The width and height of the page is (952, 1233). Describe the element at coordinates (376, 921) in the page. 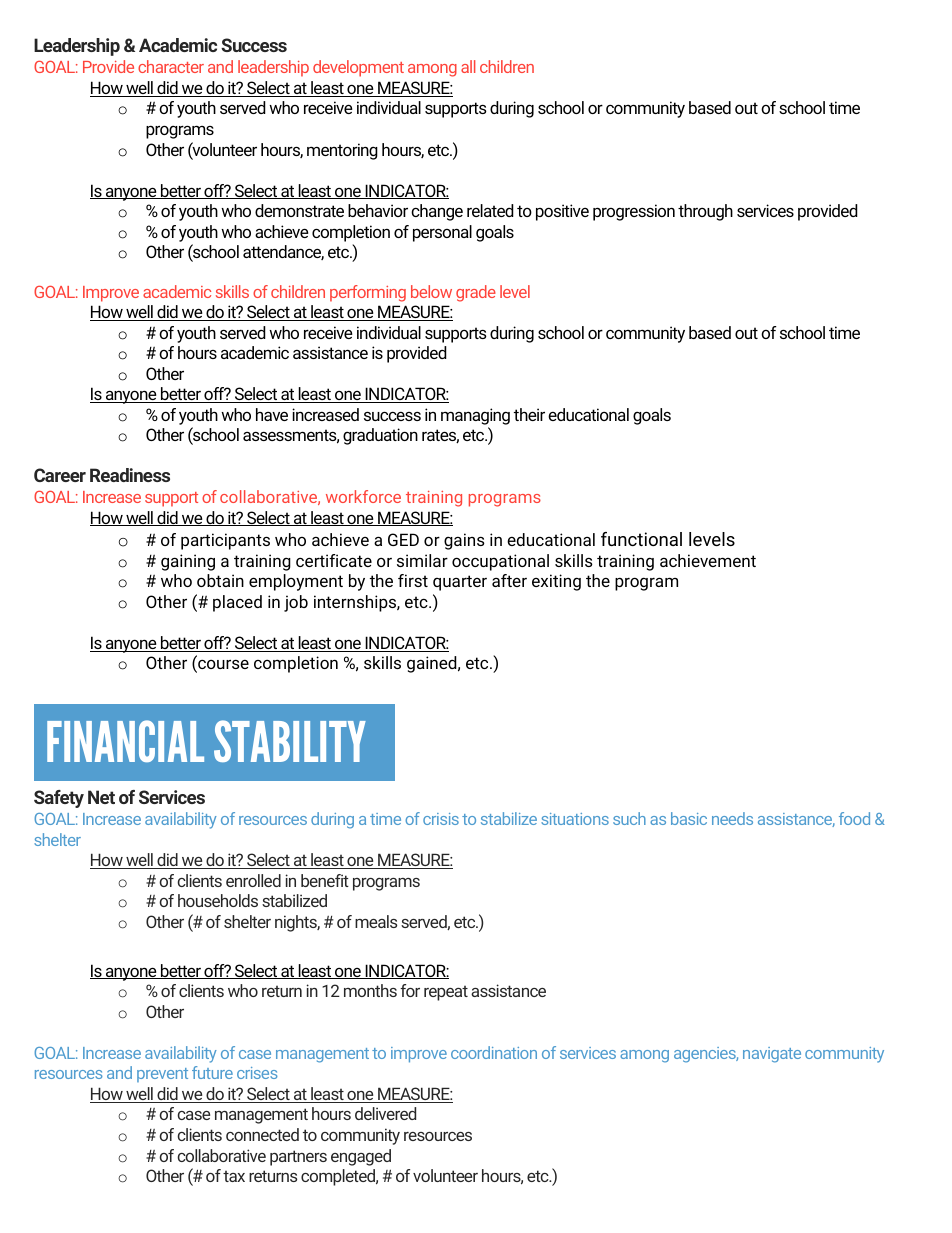

I see `meals` at that location.
